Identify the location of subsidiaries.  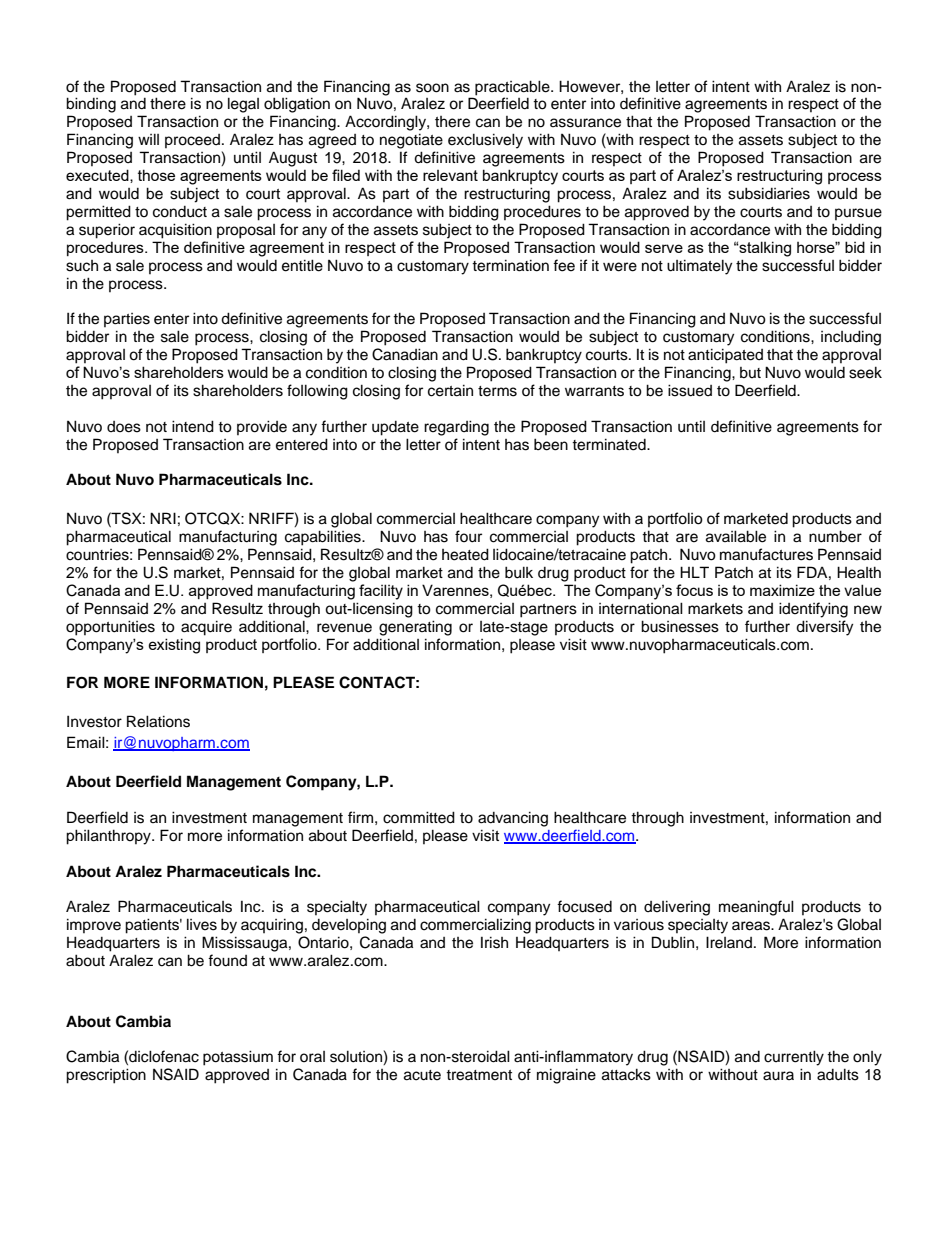
(769, 193).
